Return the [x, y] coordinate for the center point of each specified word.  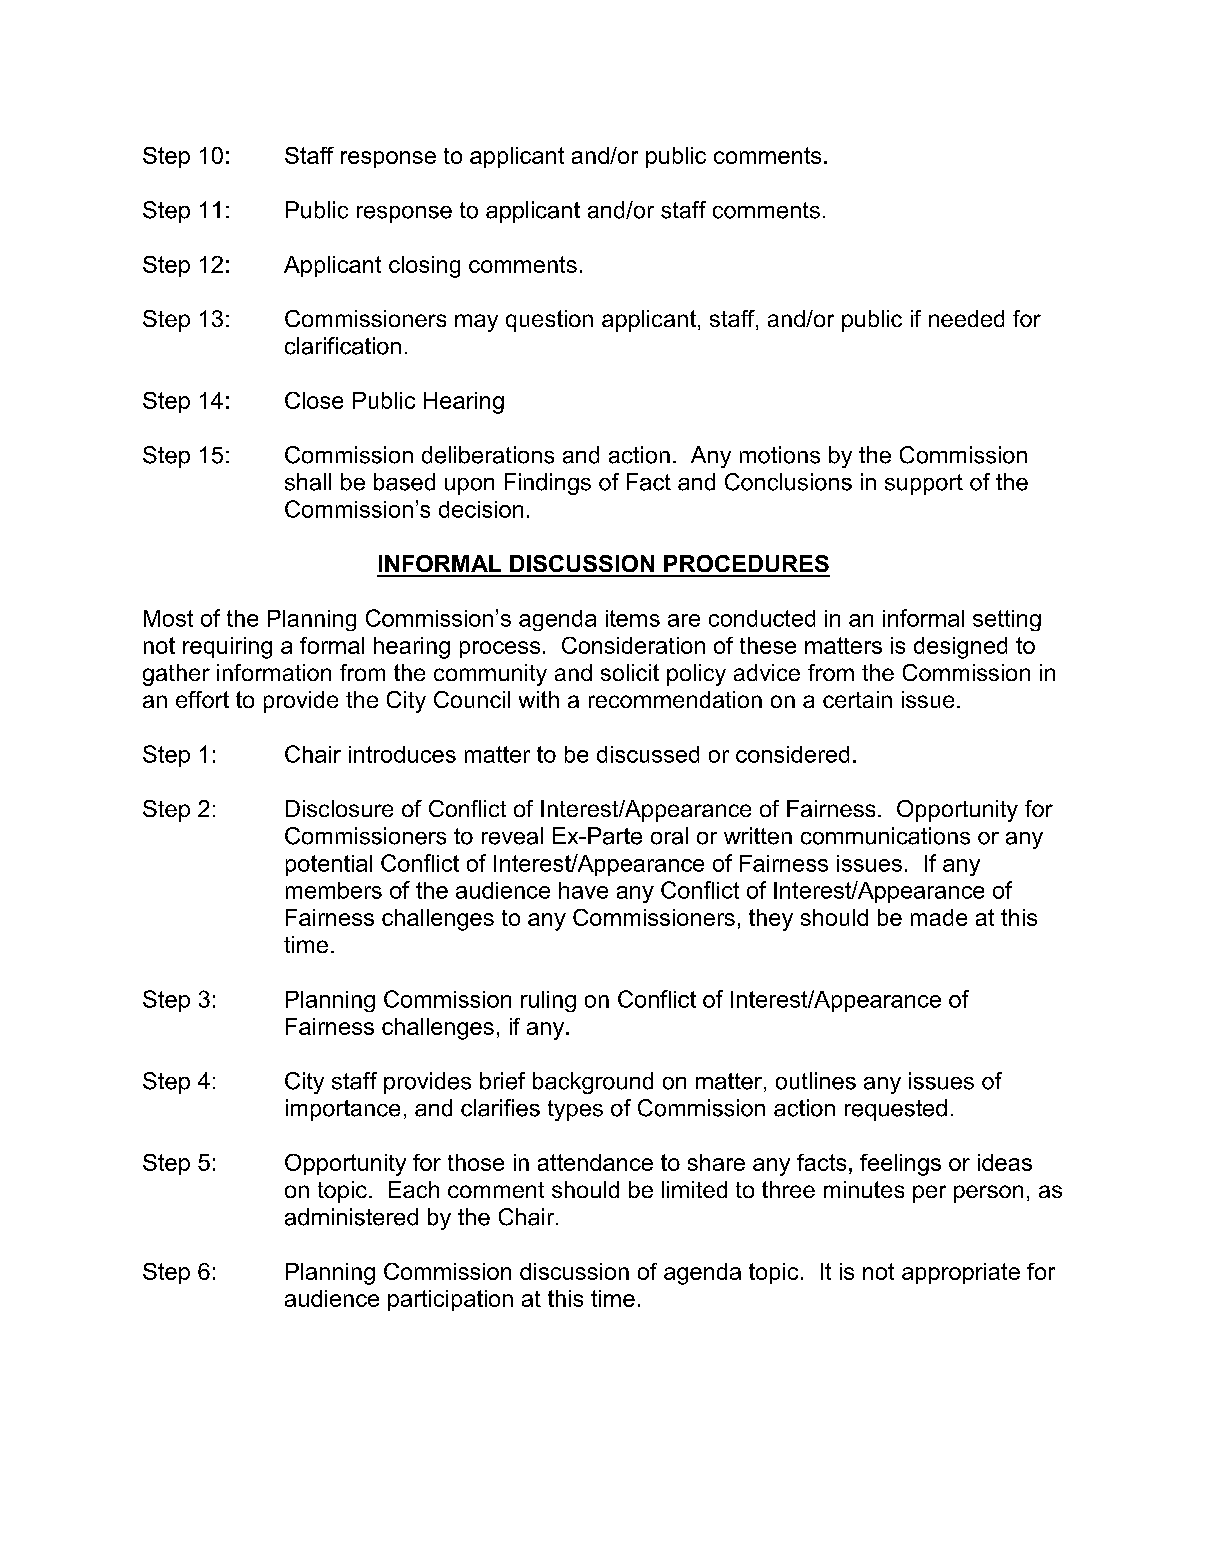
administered [351, 1217]
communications [885, 836]
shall [308, 482]
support [924, 484]
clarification [343, 346]
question [549, 321]
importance [343, 1110]
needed [966, 318]
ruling [548, 1001]
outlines [816, 1081]
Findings [548, 484]
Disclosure [339, 808]
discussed [648, 754]
